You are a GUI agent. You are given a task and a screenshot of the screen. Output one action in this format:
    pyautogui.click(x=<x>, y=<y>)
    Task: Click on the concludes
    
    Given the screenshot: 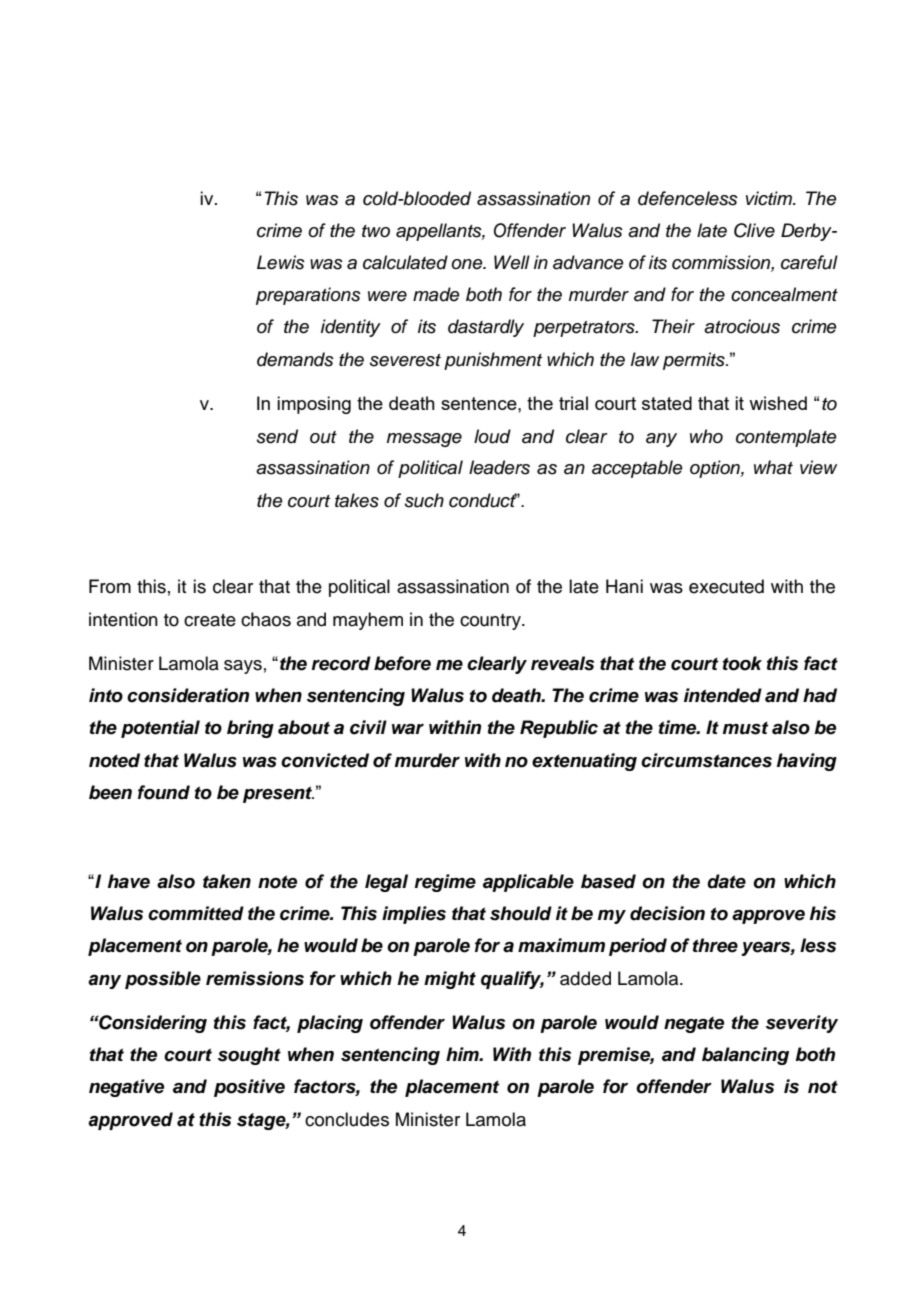 What is the action you would take?
    pyautogui.click(x=347, y=1119)
